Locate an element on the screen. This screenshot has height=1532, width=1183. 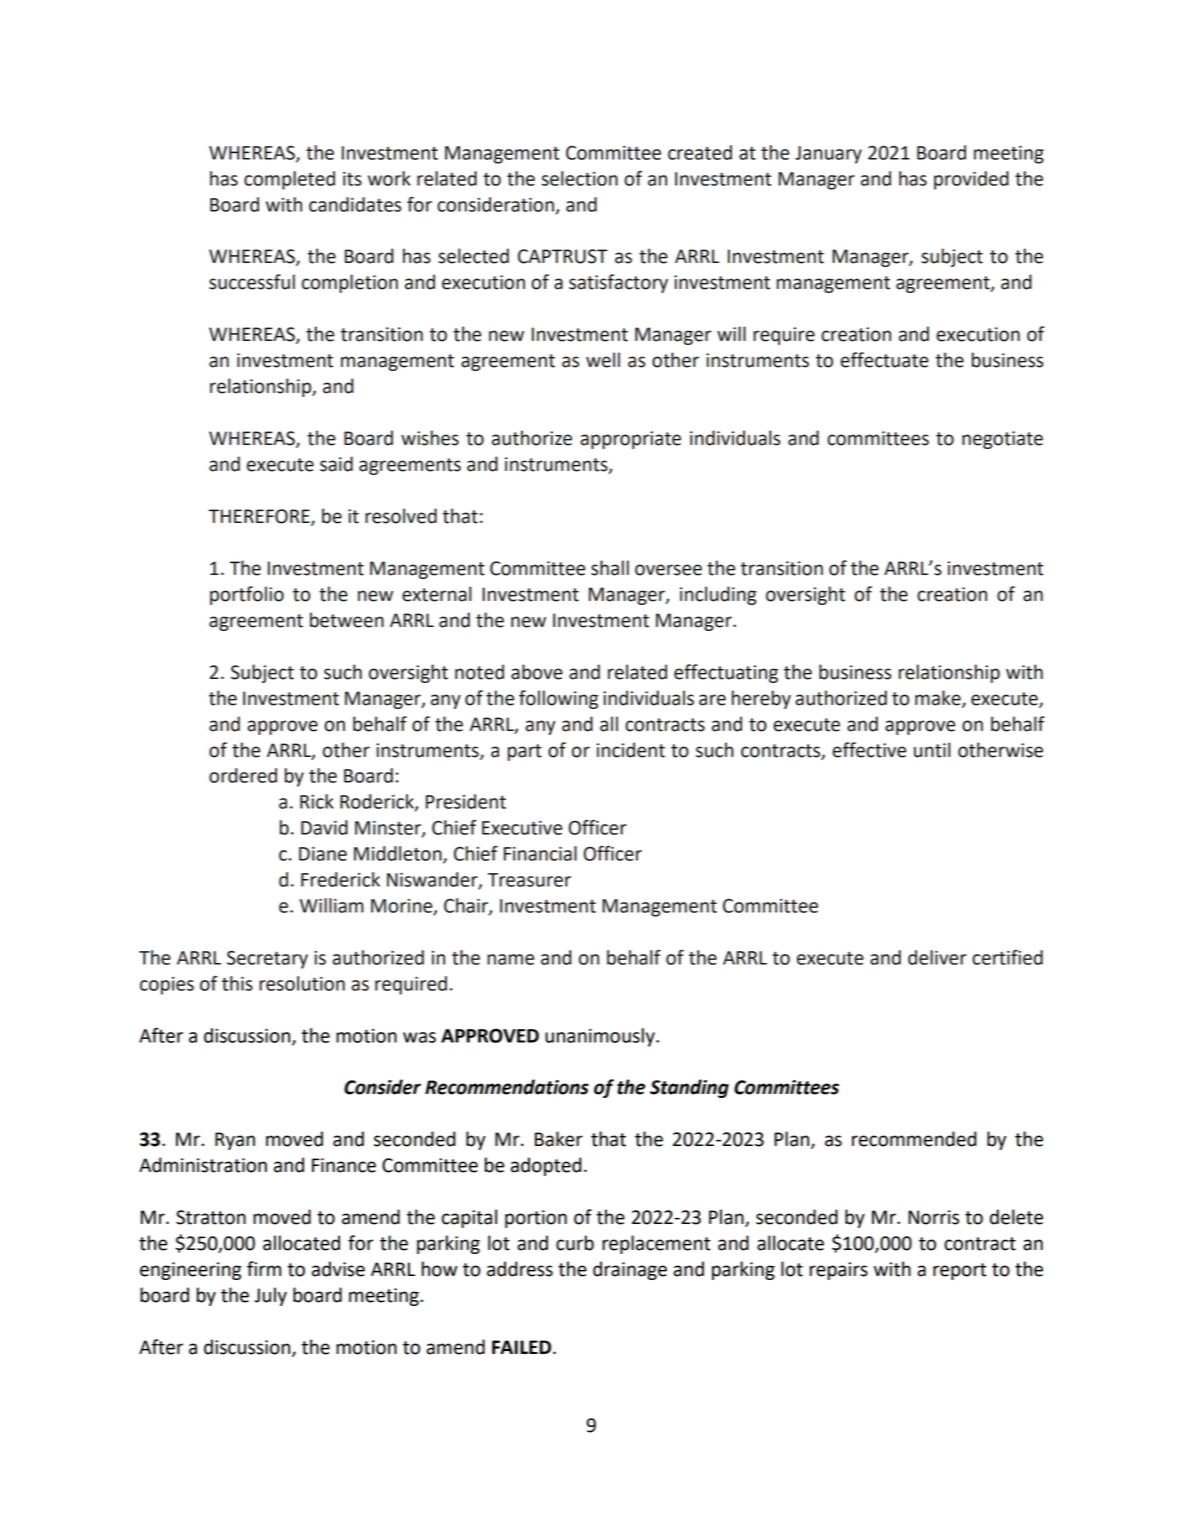
selection is located at coordinates (580, 178).
